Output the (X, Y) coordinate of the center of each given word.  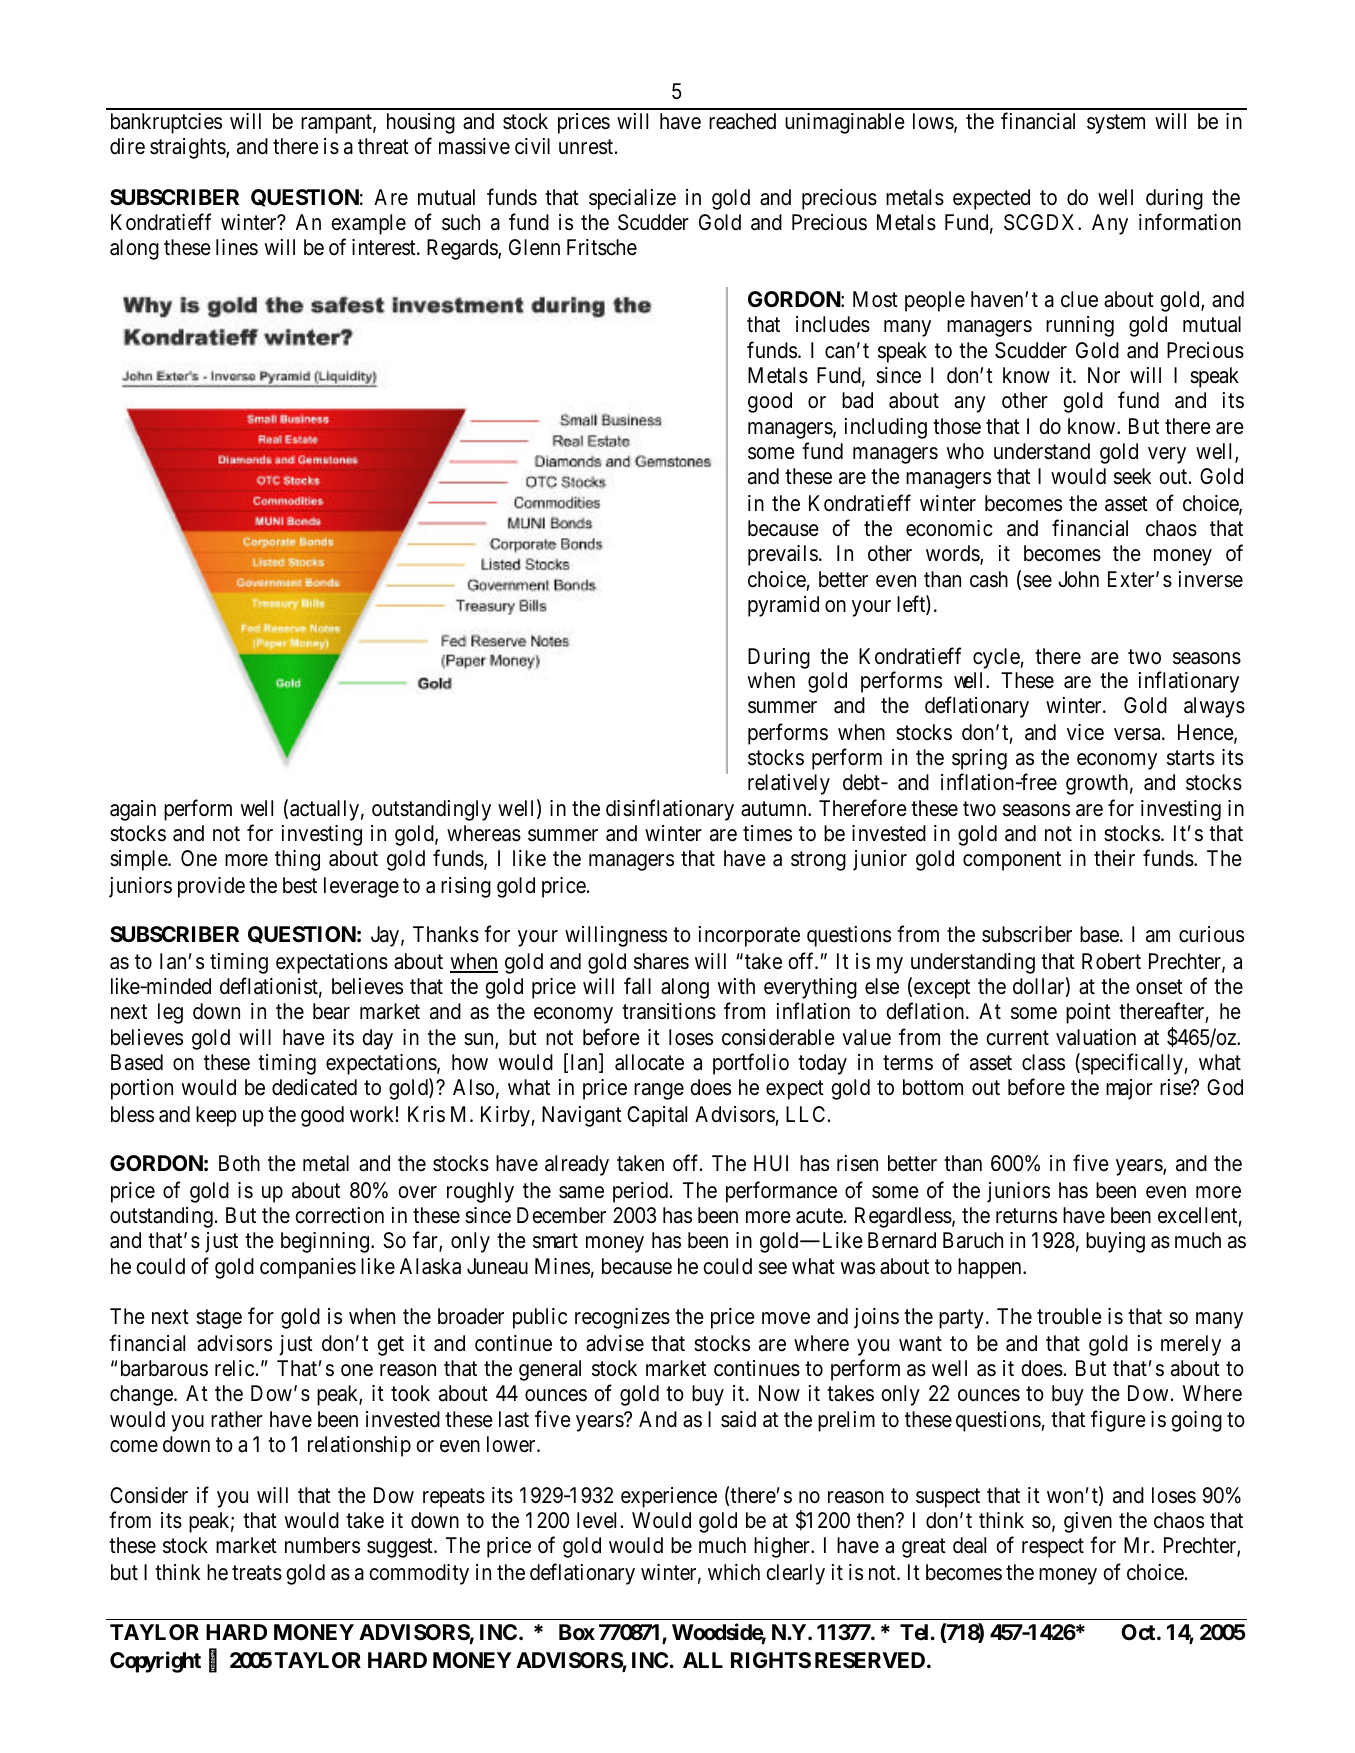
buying (1115, 1242)
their (1114, 858)
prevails (783, 555)
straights (188, 148)
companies (308, 1268)
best (300, 885)
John (1078, 579)
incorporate (749, 936)
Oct (1139, 1632)
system (1116, 124)
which (734, 1572)
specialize (632, 199)
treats (257, 1573)
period (642, 1192)
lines (237, 247)
